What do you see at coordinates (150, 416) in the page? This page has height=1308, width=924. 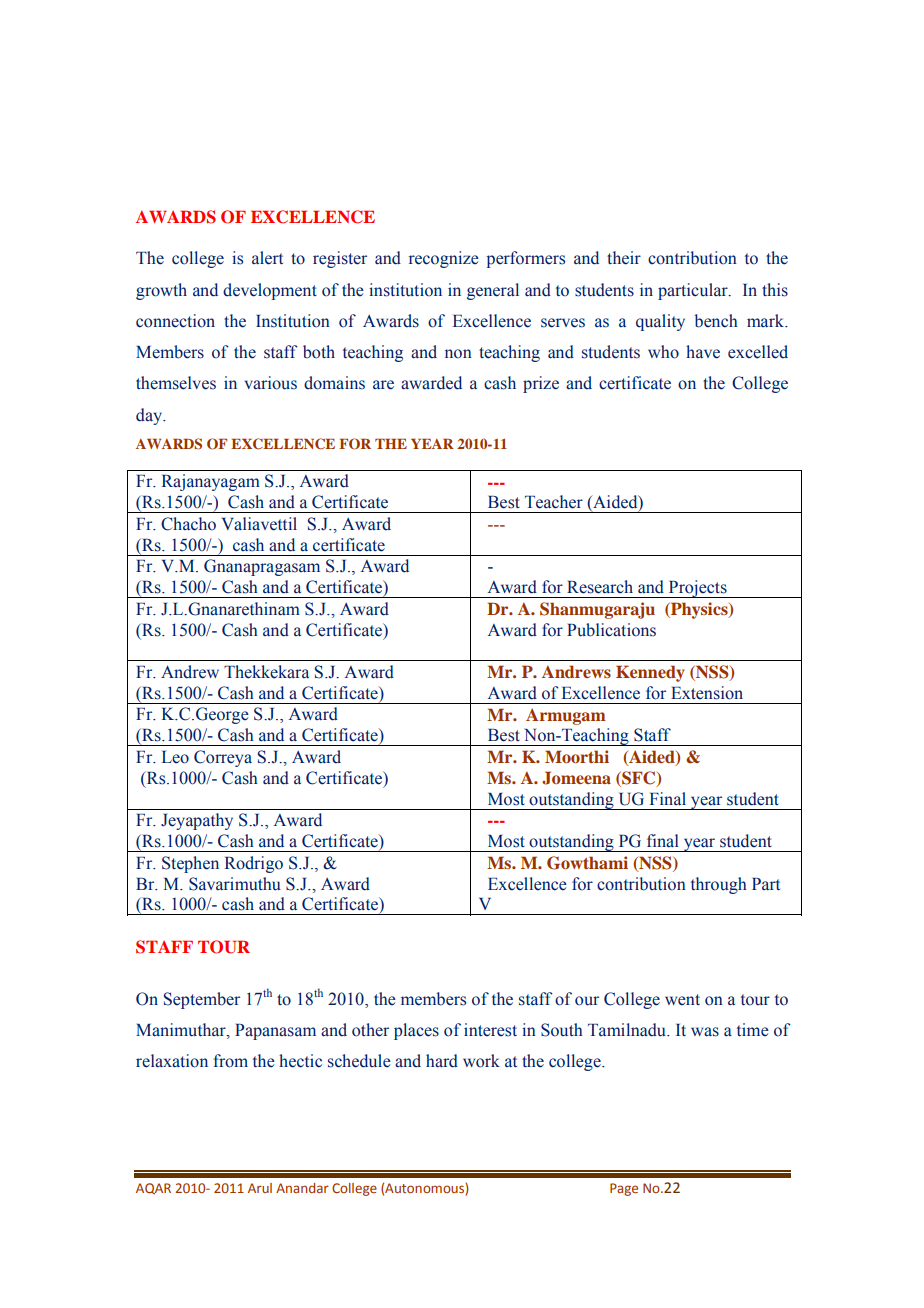 I see `day` at bounding box center [150, 416].
